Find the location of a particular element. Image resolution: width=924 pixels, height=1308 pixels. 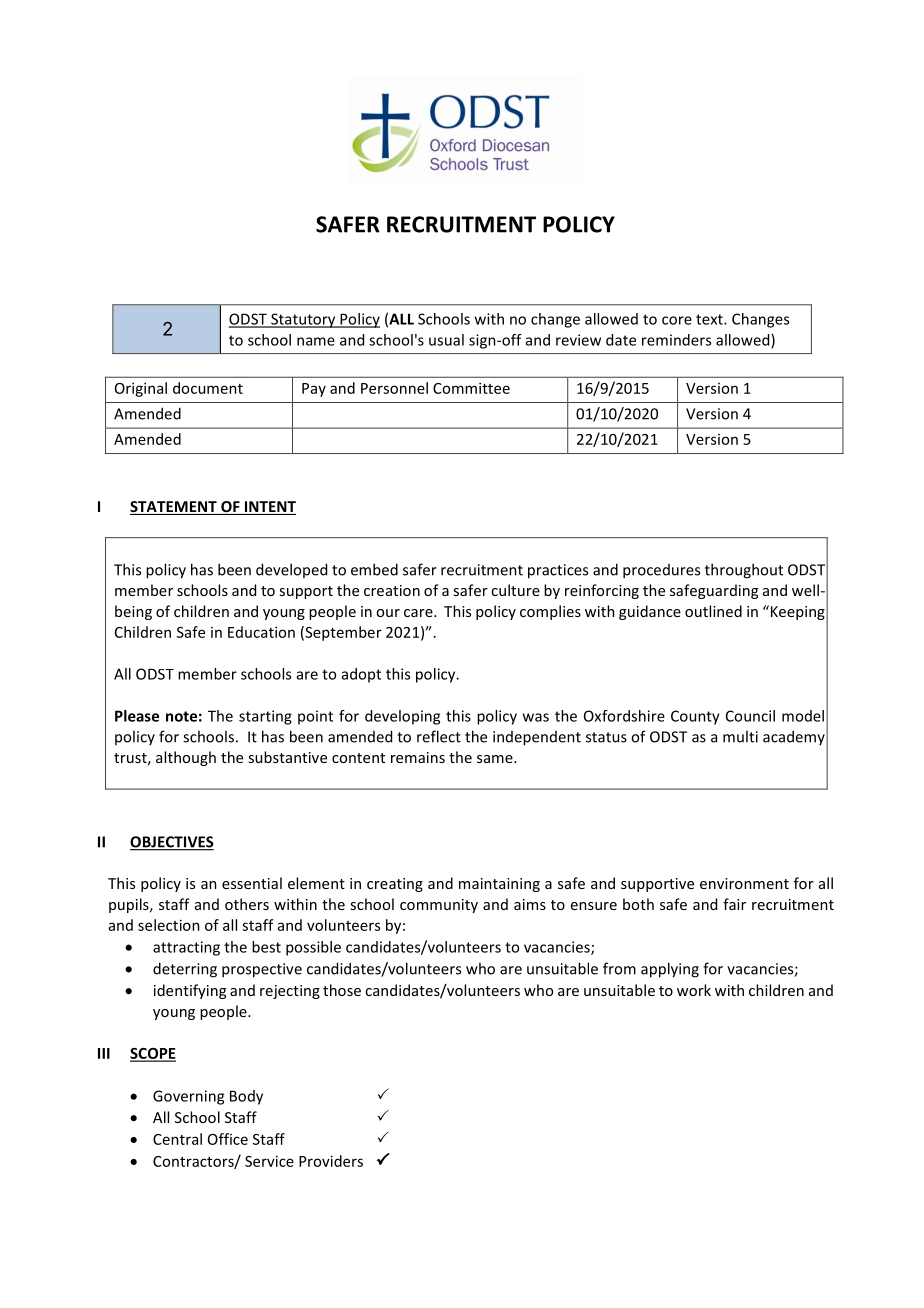

Education is located at coordinates (261, 632).
